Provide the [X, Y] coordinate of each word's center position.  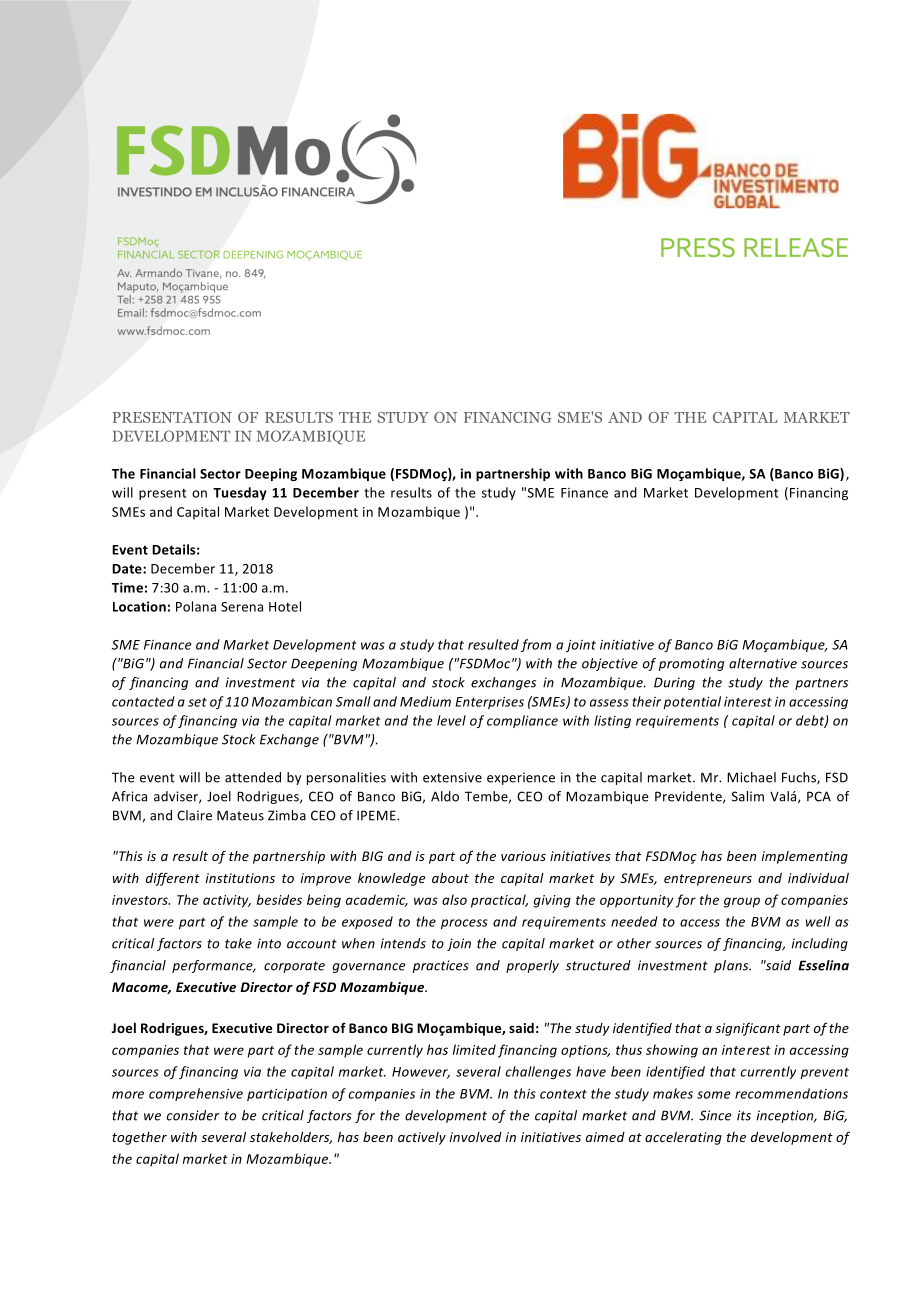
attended [253, 777]
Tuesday [240, 493]
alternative [763, 663]
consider [193, 1115]
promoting [691, 664]
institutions [240, 878]
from [536, 645]
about [450, 878]
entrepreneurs [708, 880]
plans [732, 966]
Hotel [285, 606]
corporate [294, 967]
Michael [751, 777]
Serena [242, 607]
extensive [452, 777]
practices [440, 966]
